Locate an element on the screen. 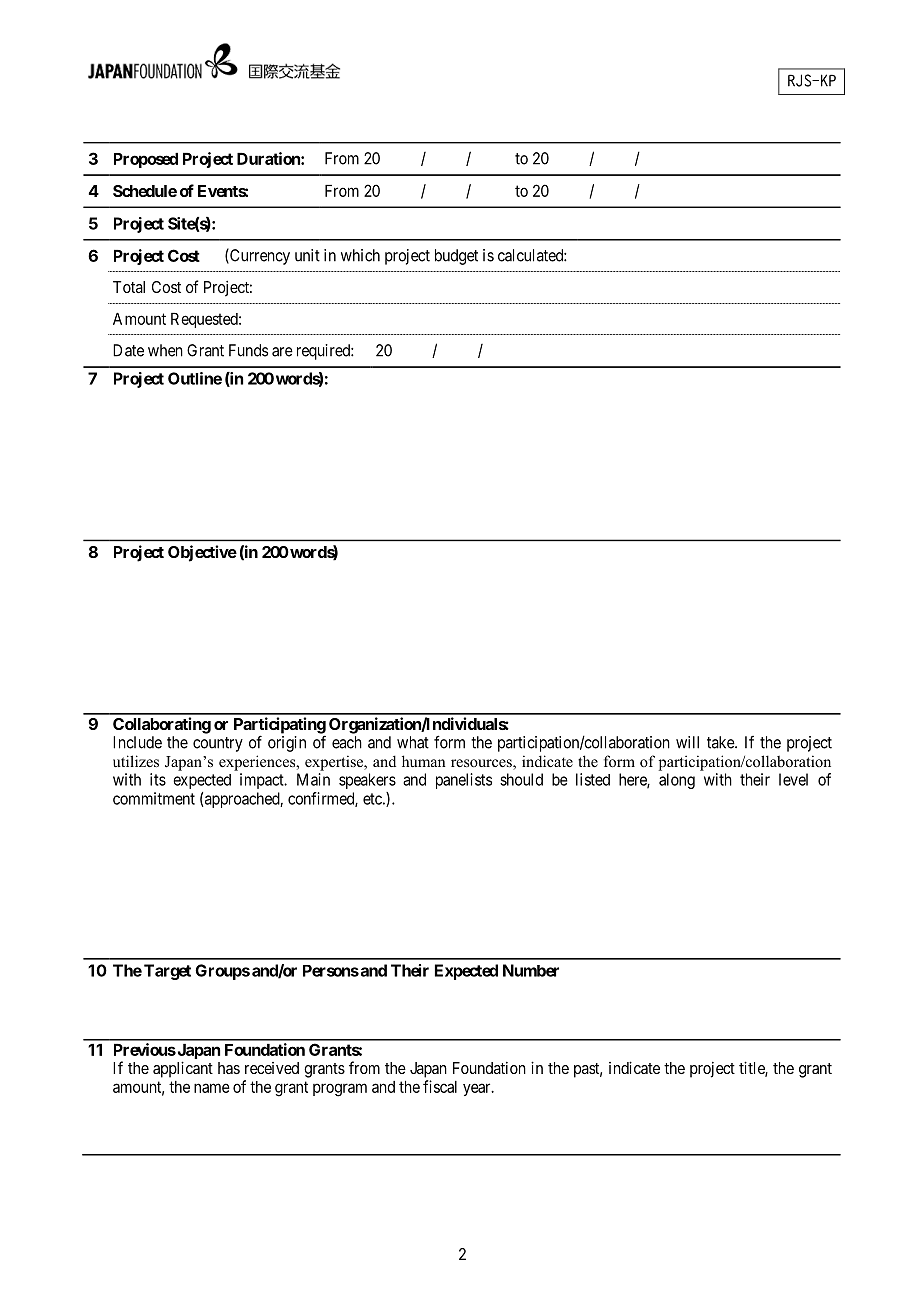  what is located at coordinates (413, 742).
